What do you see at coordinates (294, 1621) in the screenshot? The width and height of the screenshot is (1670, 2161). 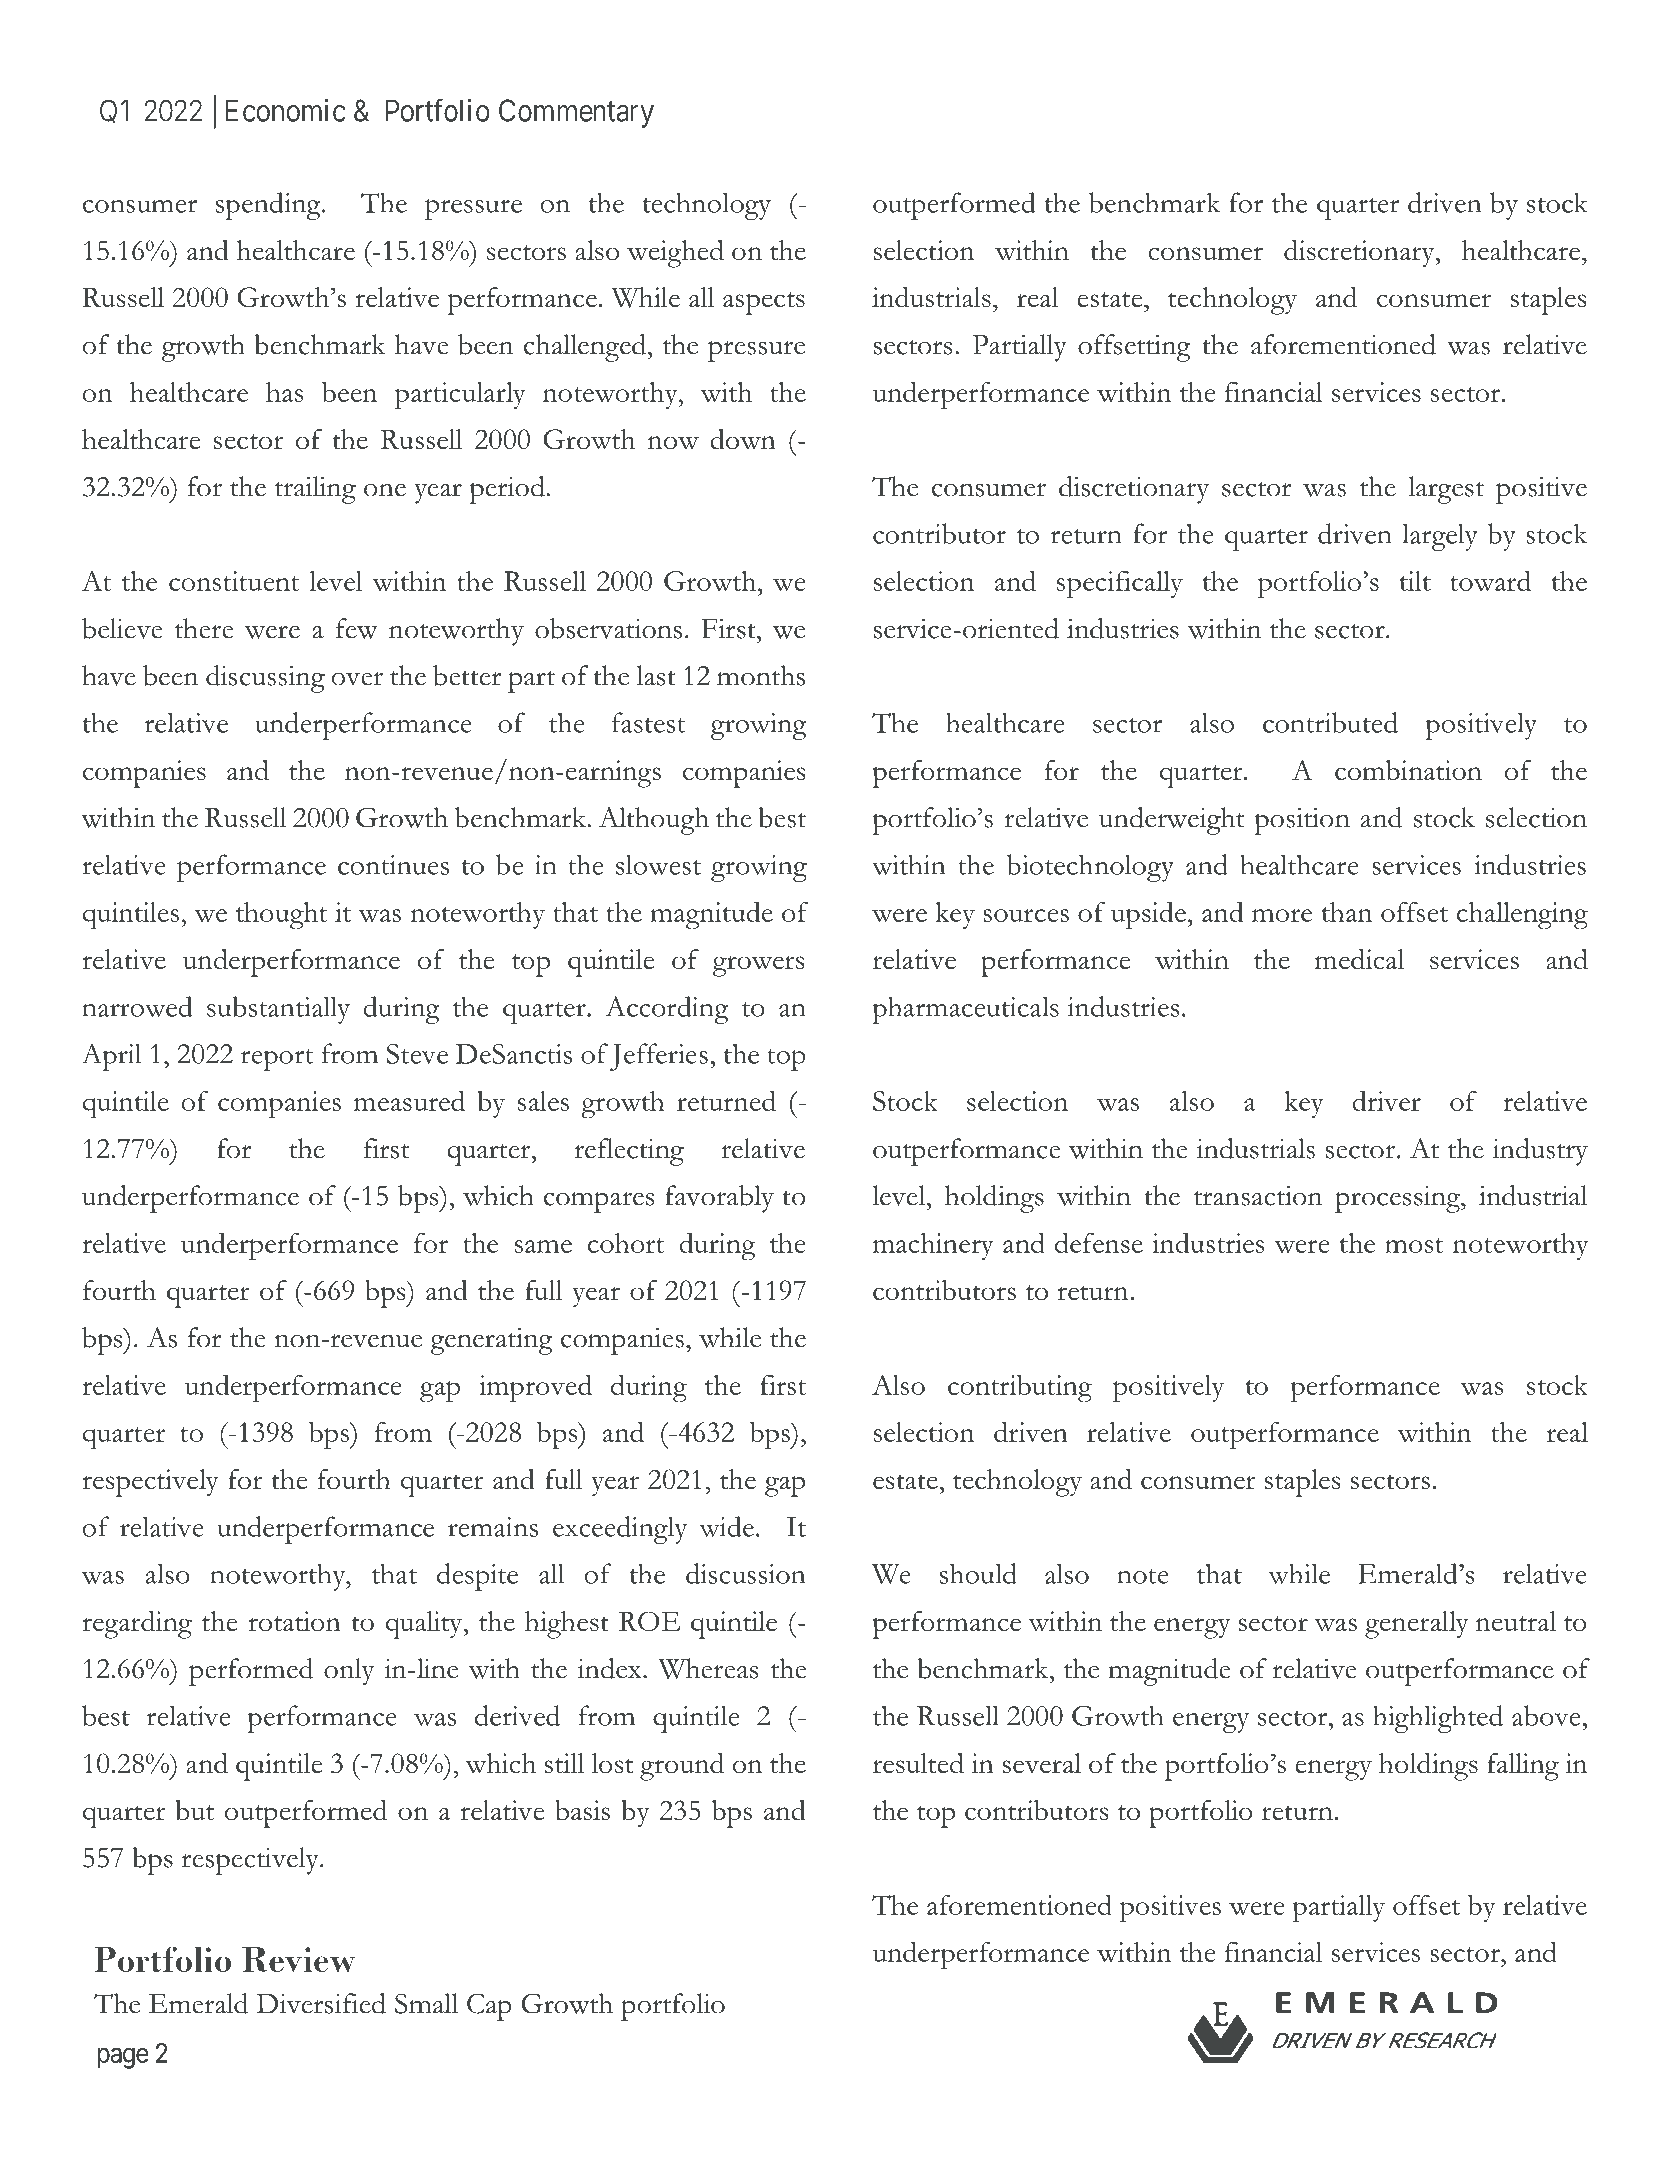 I see `rotation` at bounding box center [294, 1621].
